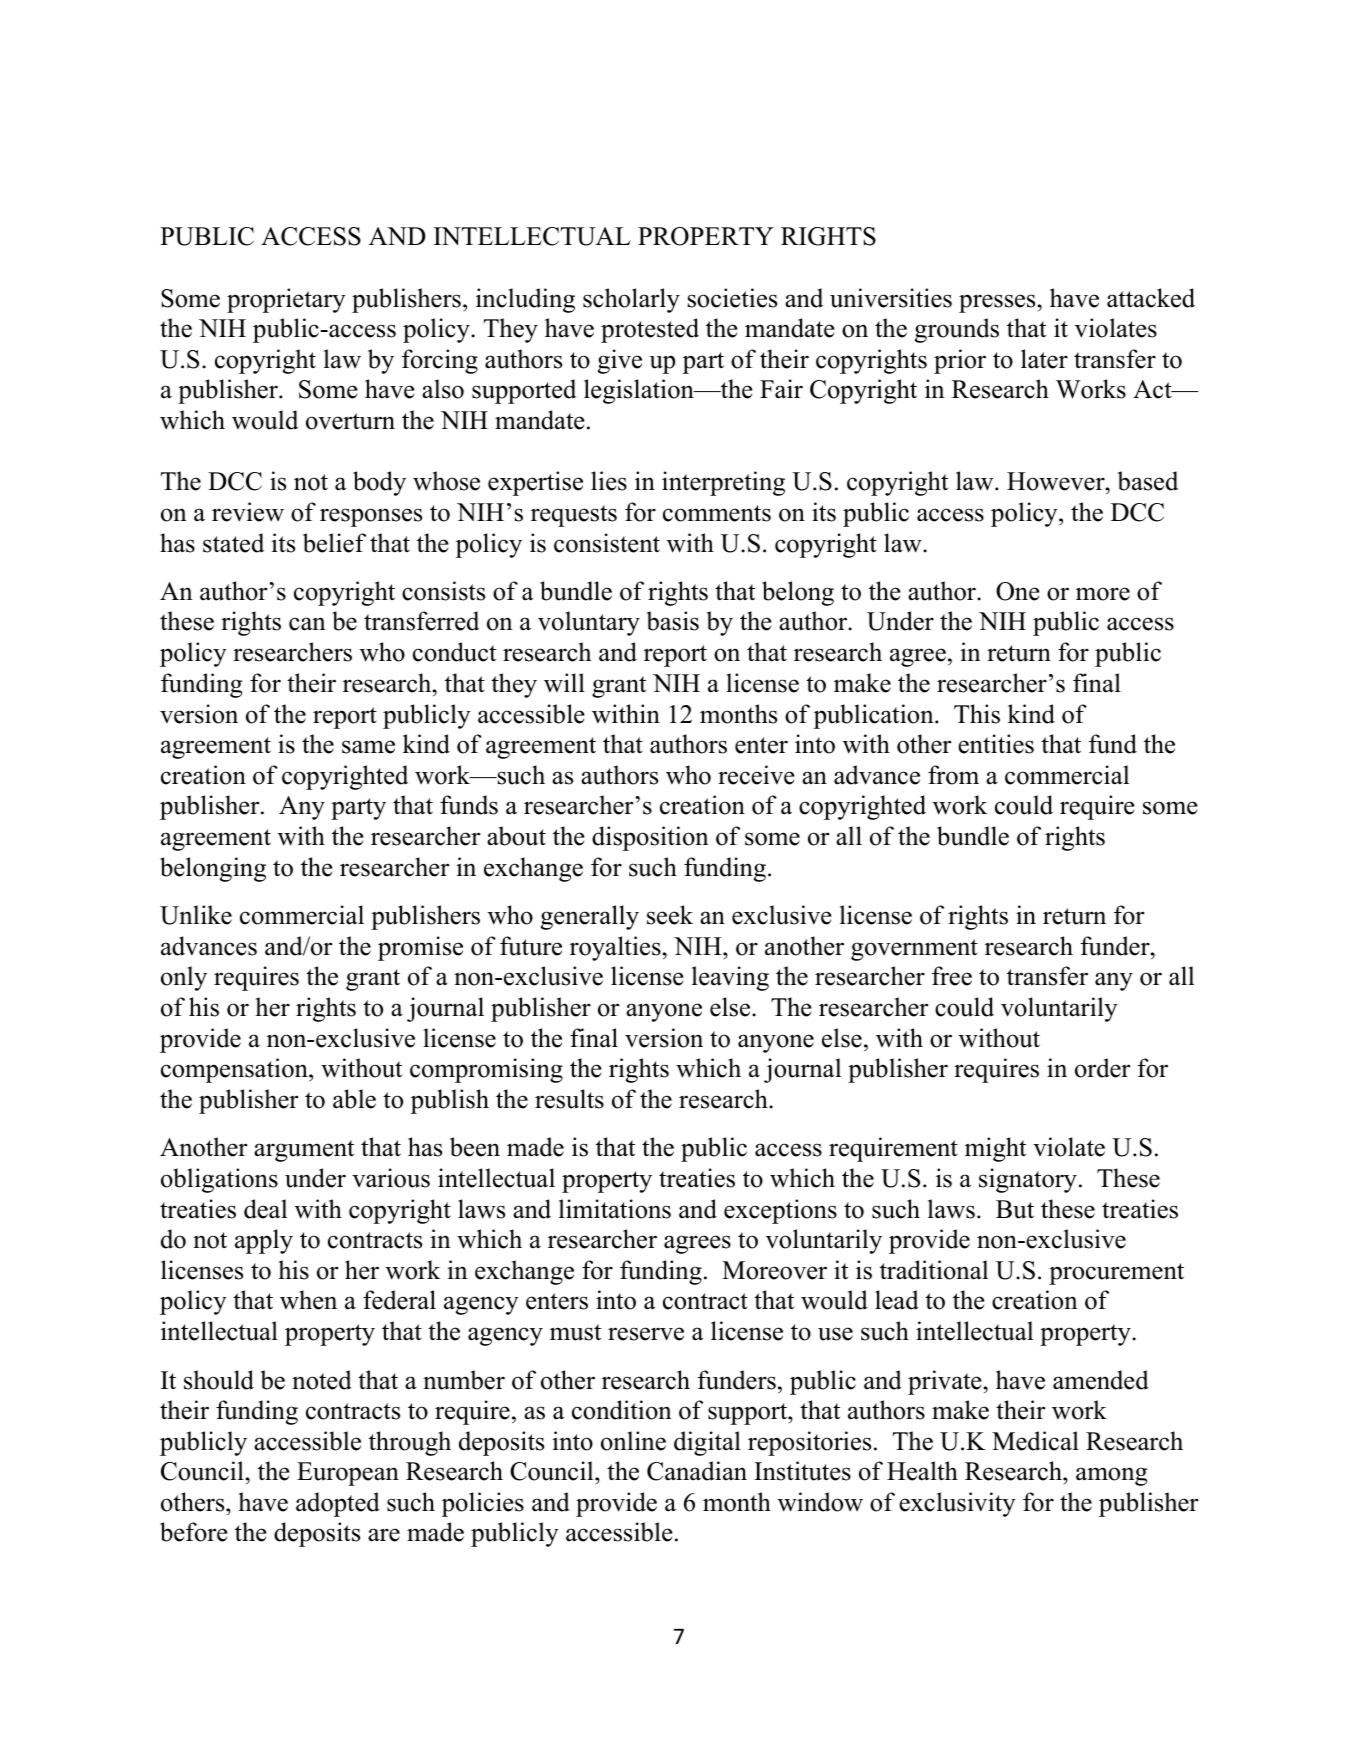 Image resolution: width=1358 pixels, height=1758 pixels. I want to click on limitations, so click(615, 1209).
